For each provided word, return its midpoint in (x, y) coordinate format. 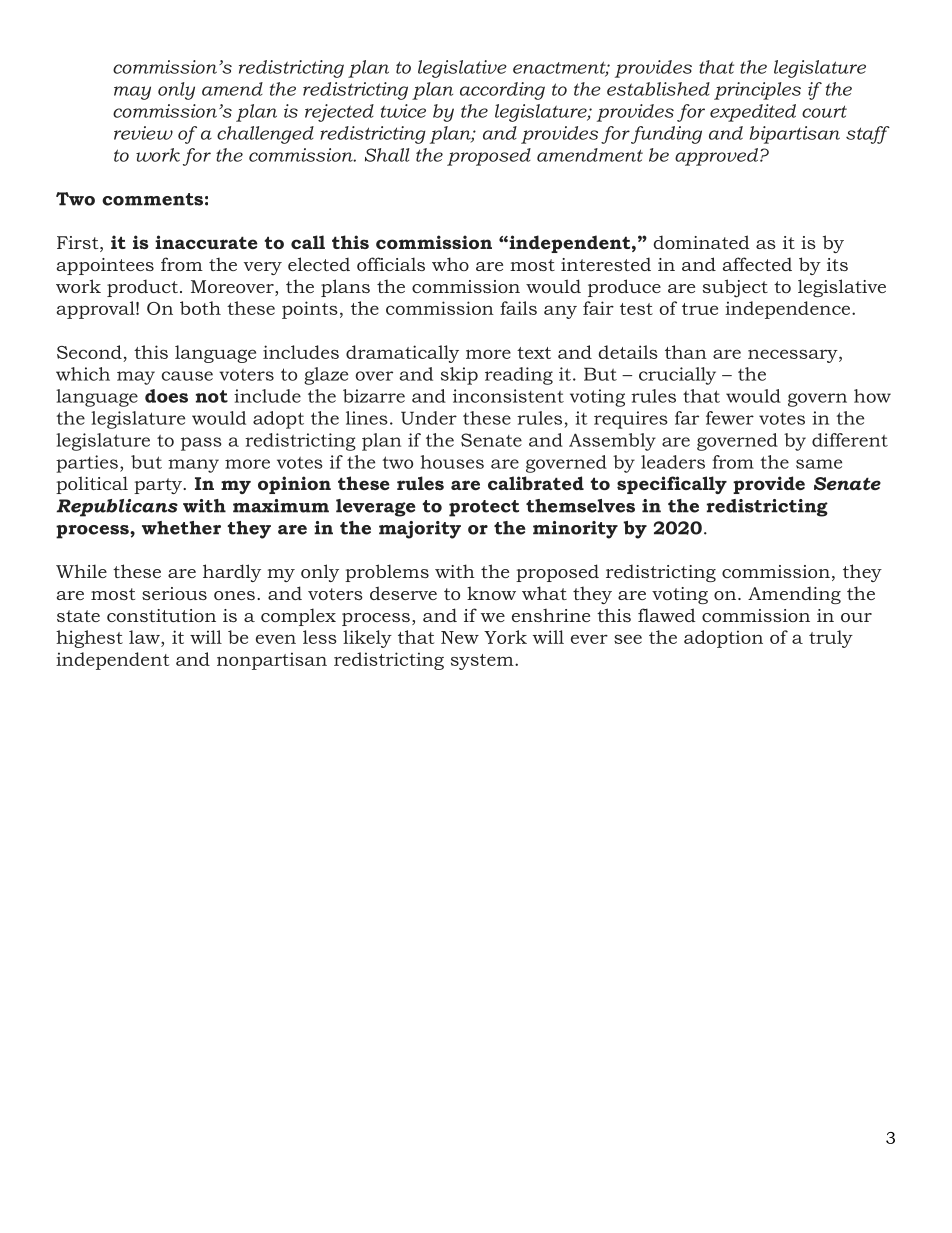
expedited (753, 113)
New (460, 637)
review (143, 133)
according (502, 91)
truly (831, 639)
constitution (161, 615)
